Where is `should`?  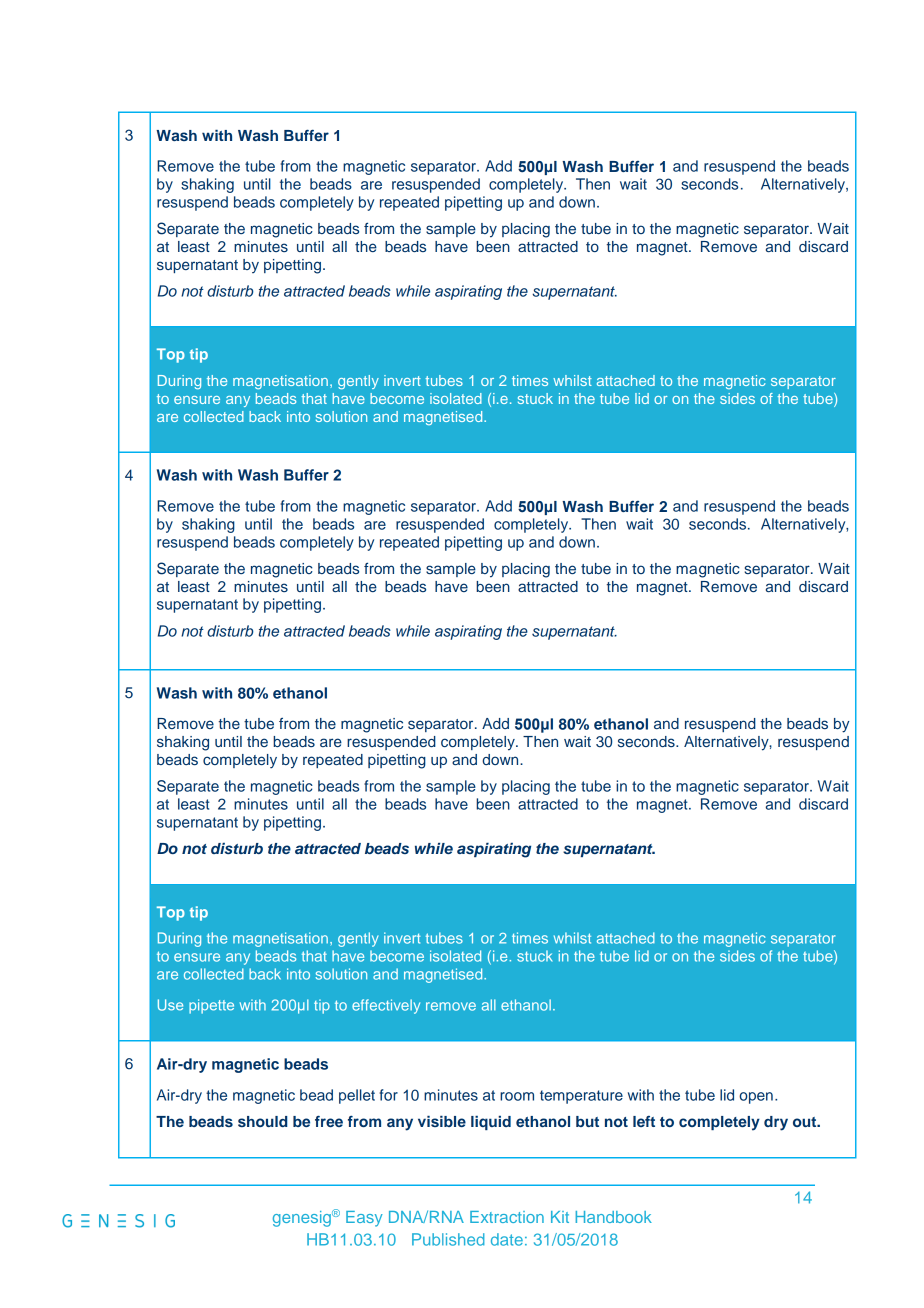 should is located at coordinates (262, 1121).
